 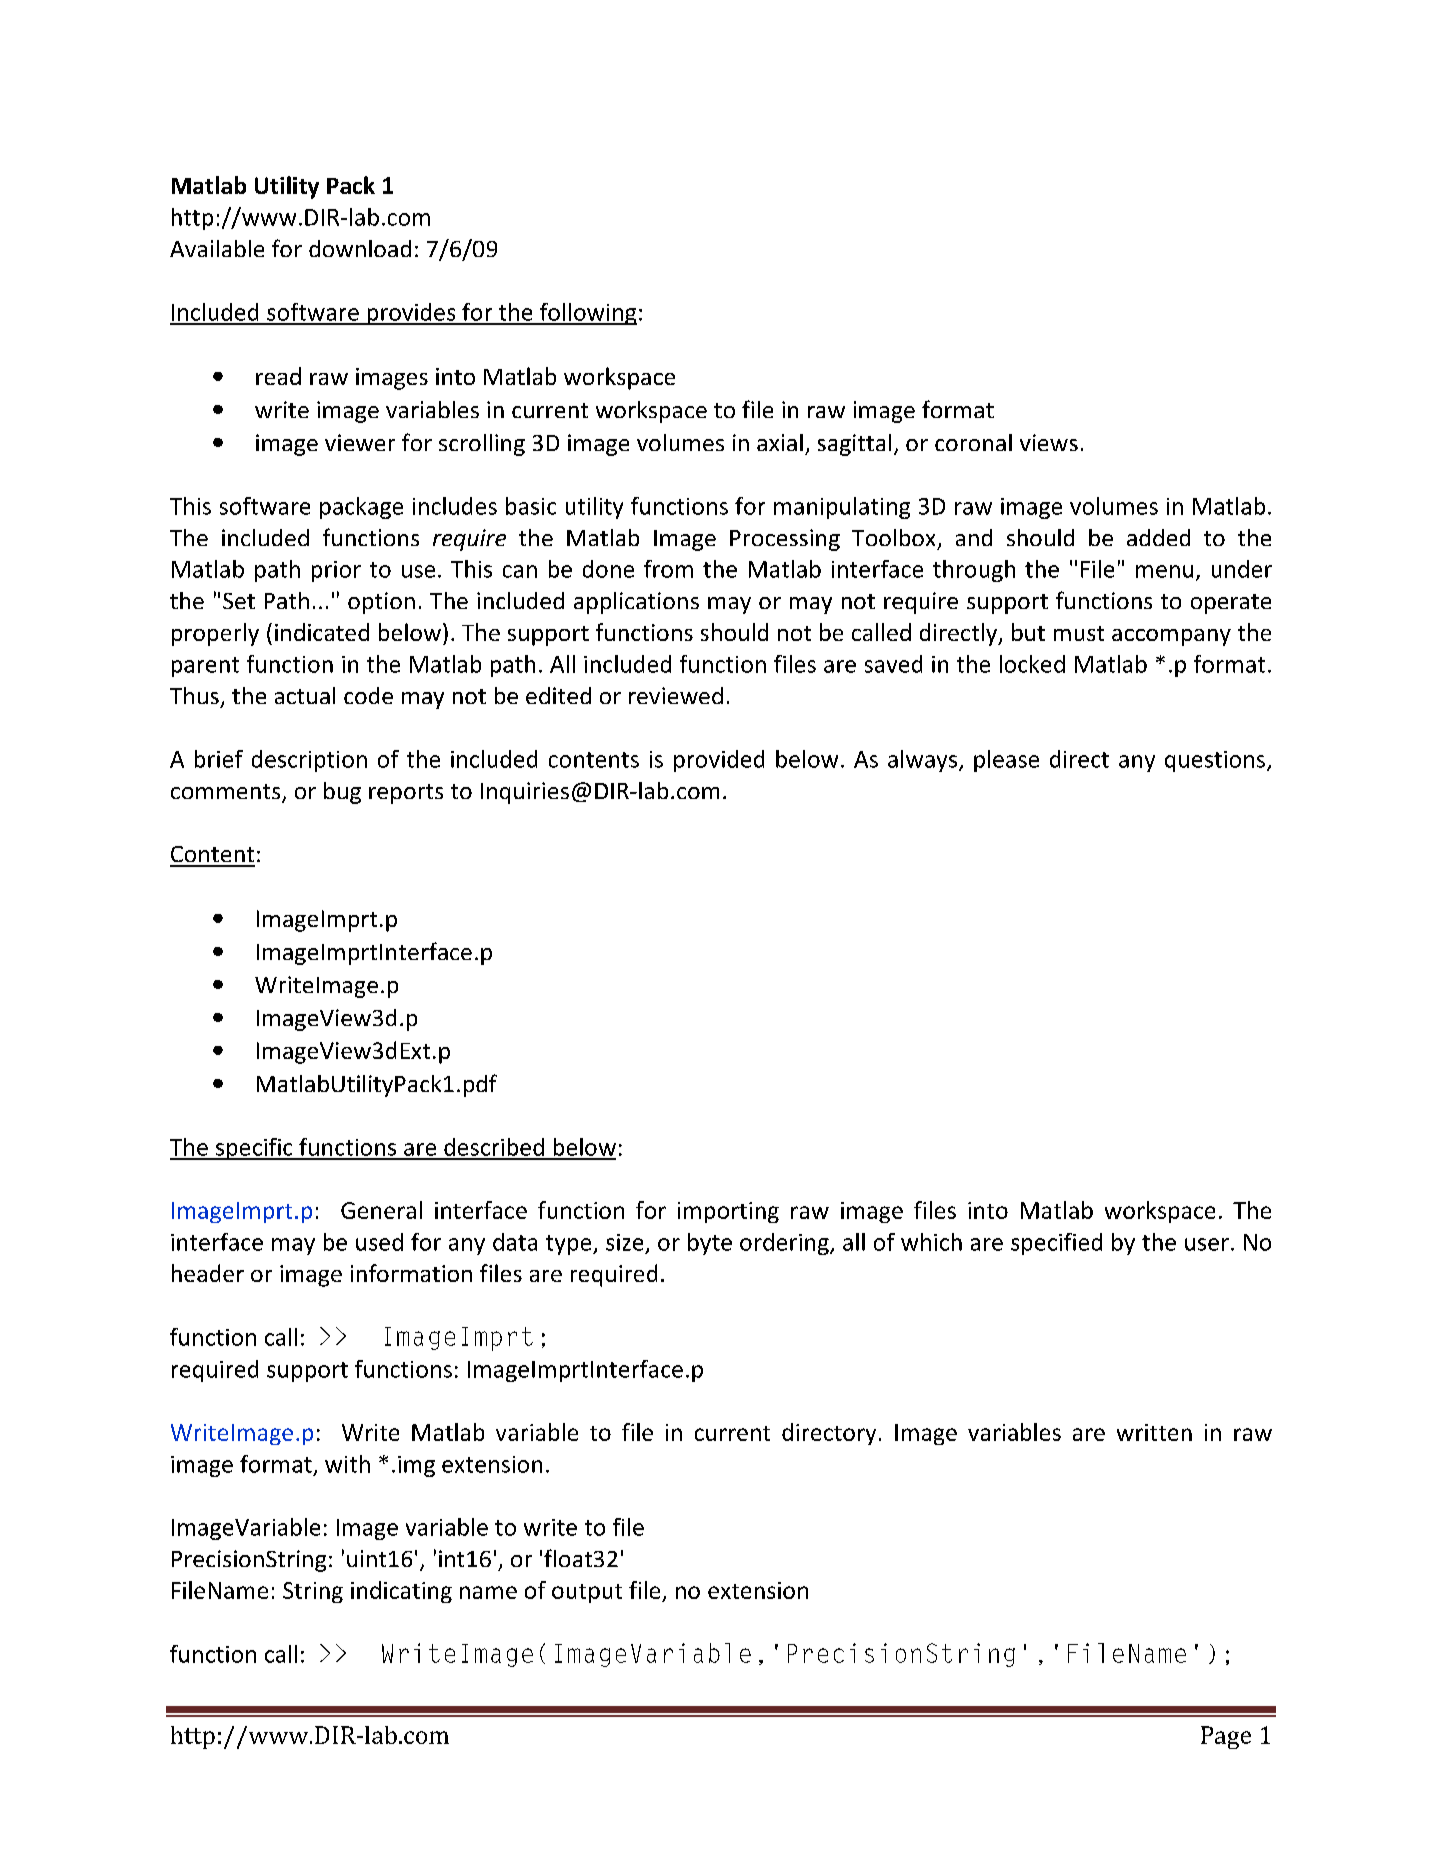 What do you see at coordinates (1215, 761) in the screenshot?
I see `questions` at bounding box center [1215, 761].
